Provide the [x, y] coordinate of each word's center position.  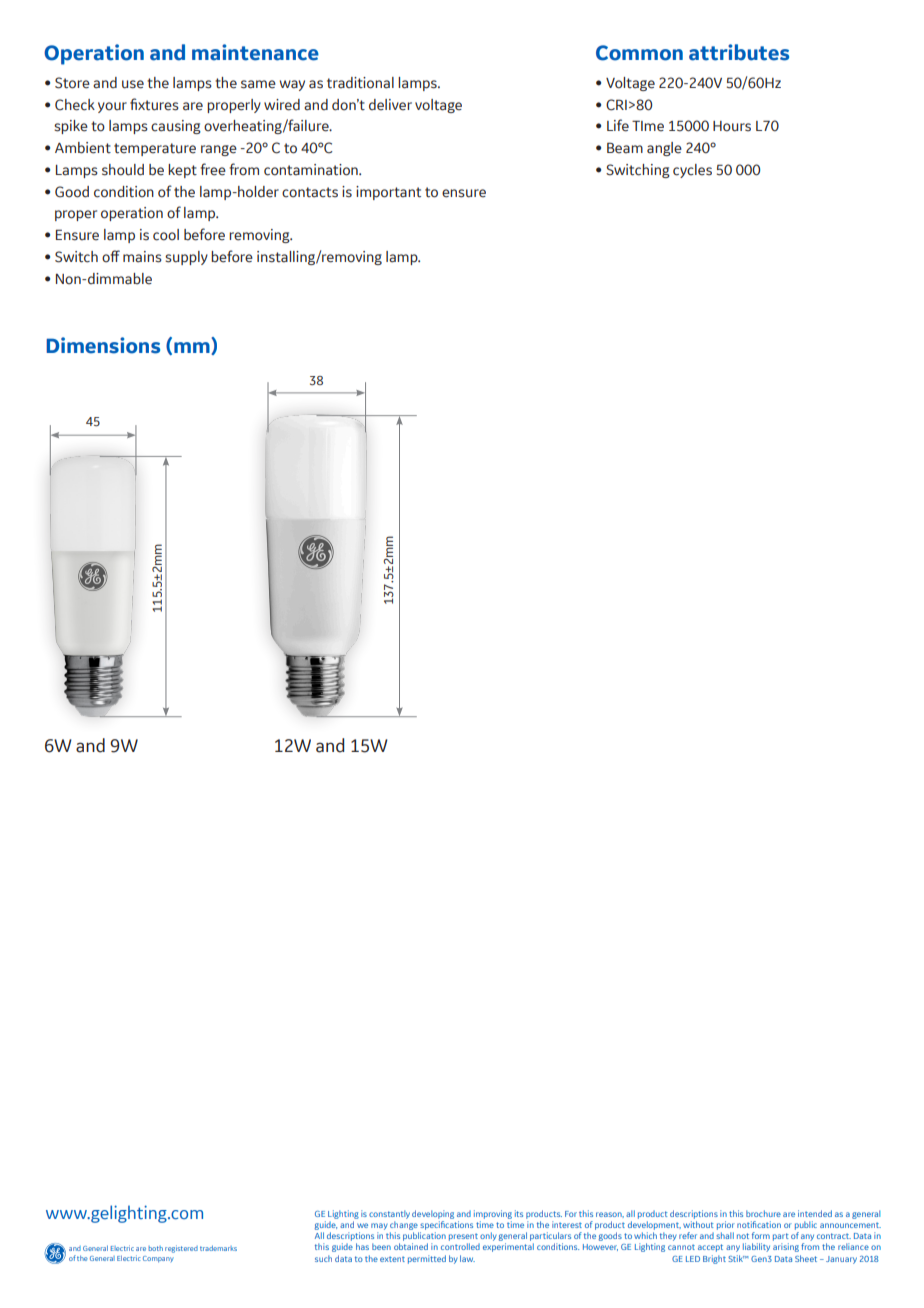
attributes [739, 52]
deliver [390, 105]
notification [759, 1224]
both [155, 1248]
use [133, 84]
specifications [446, 1225]
